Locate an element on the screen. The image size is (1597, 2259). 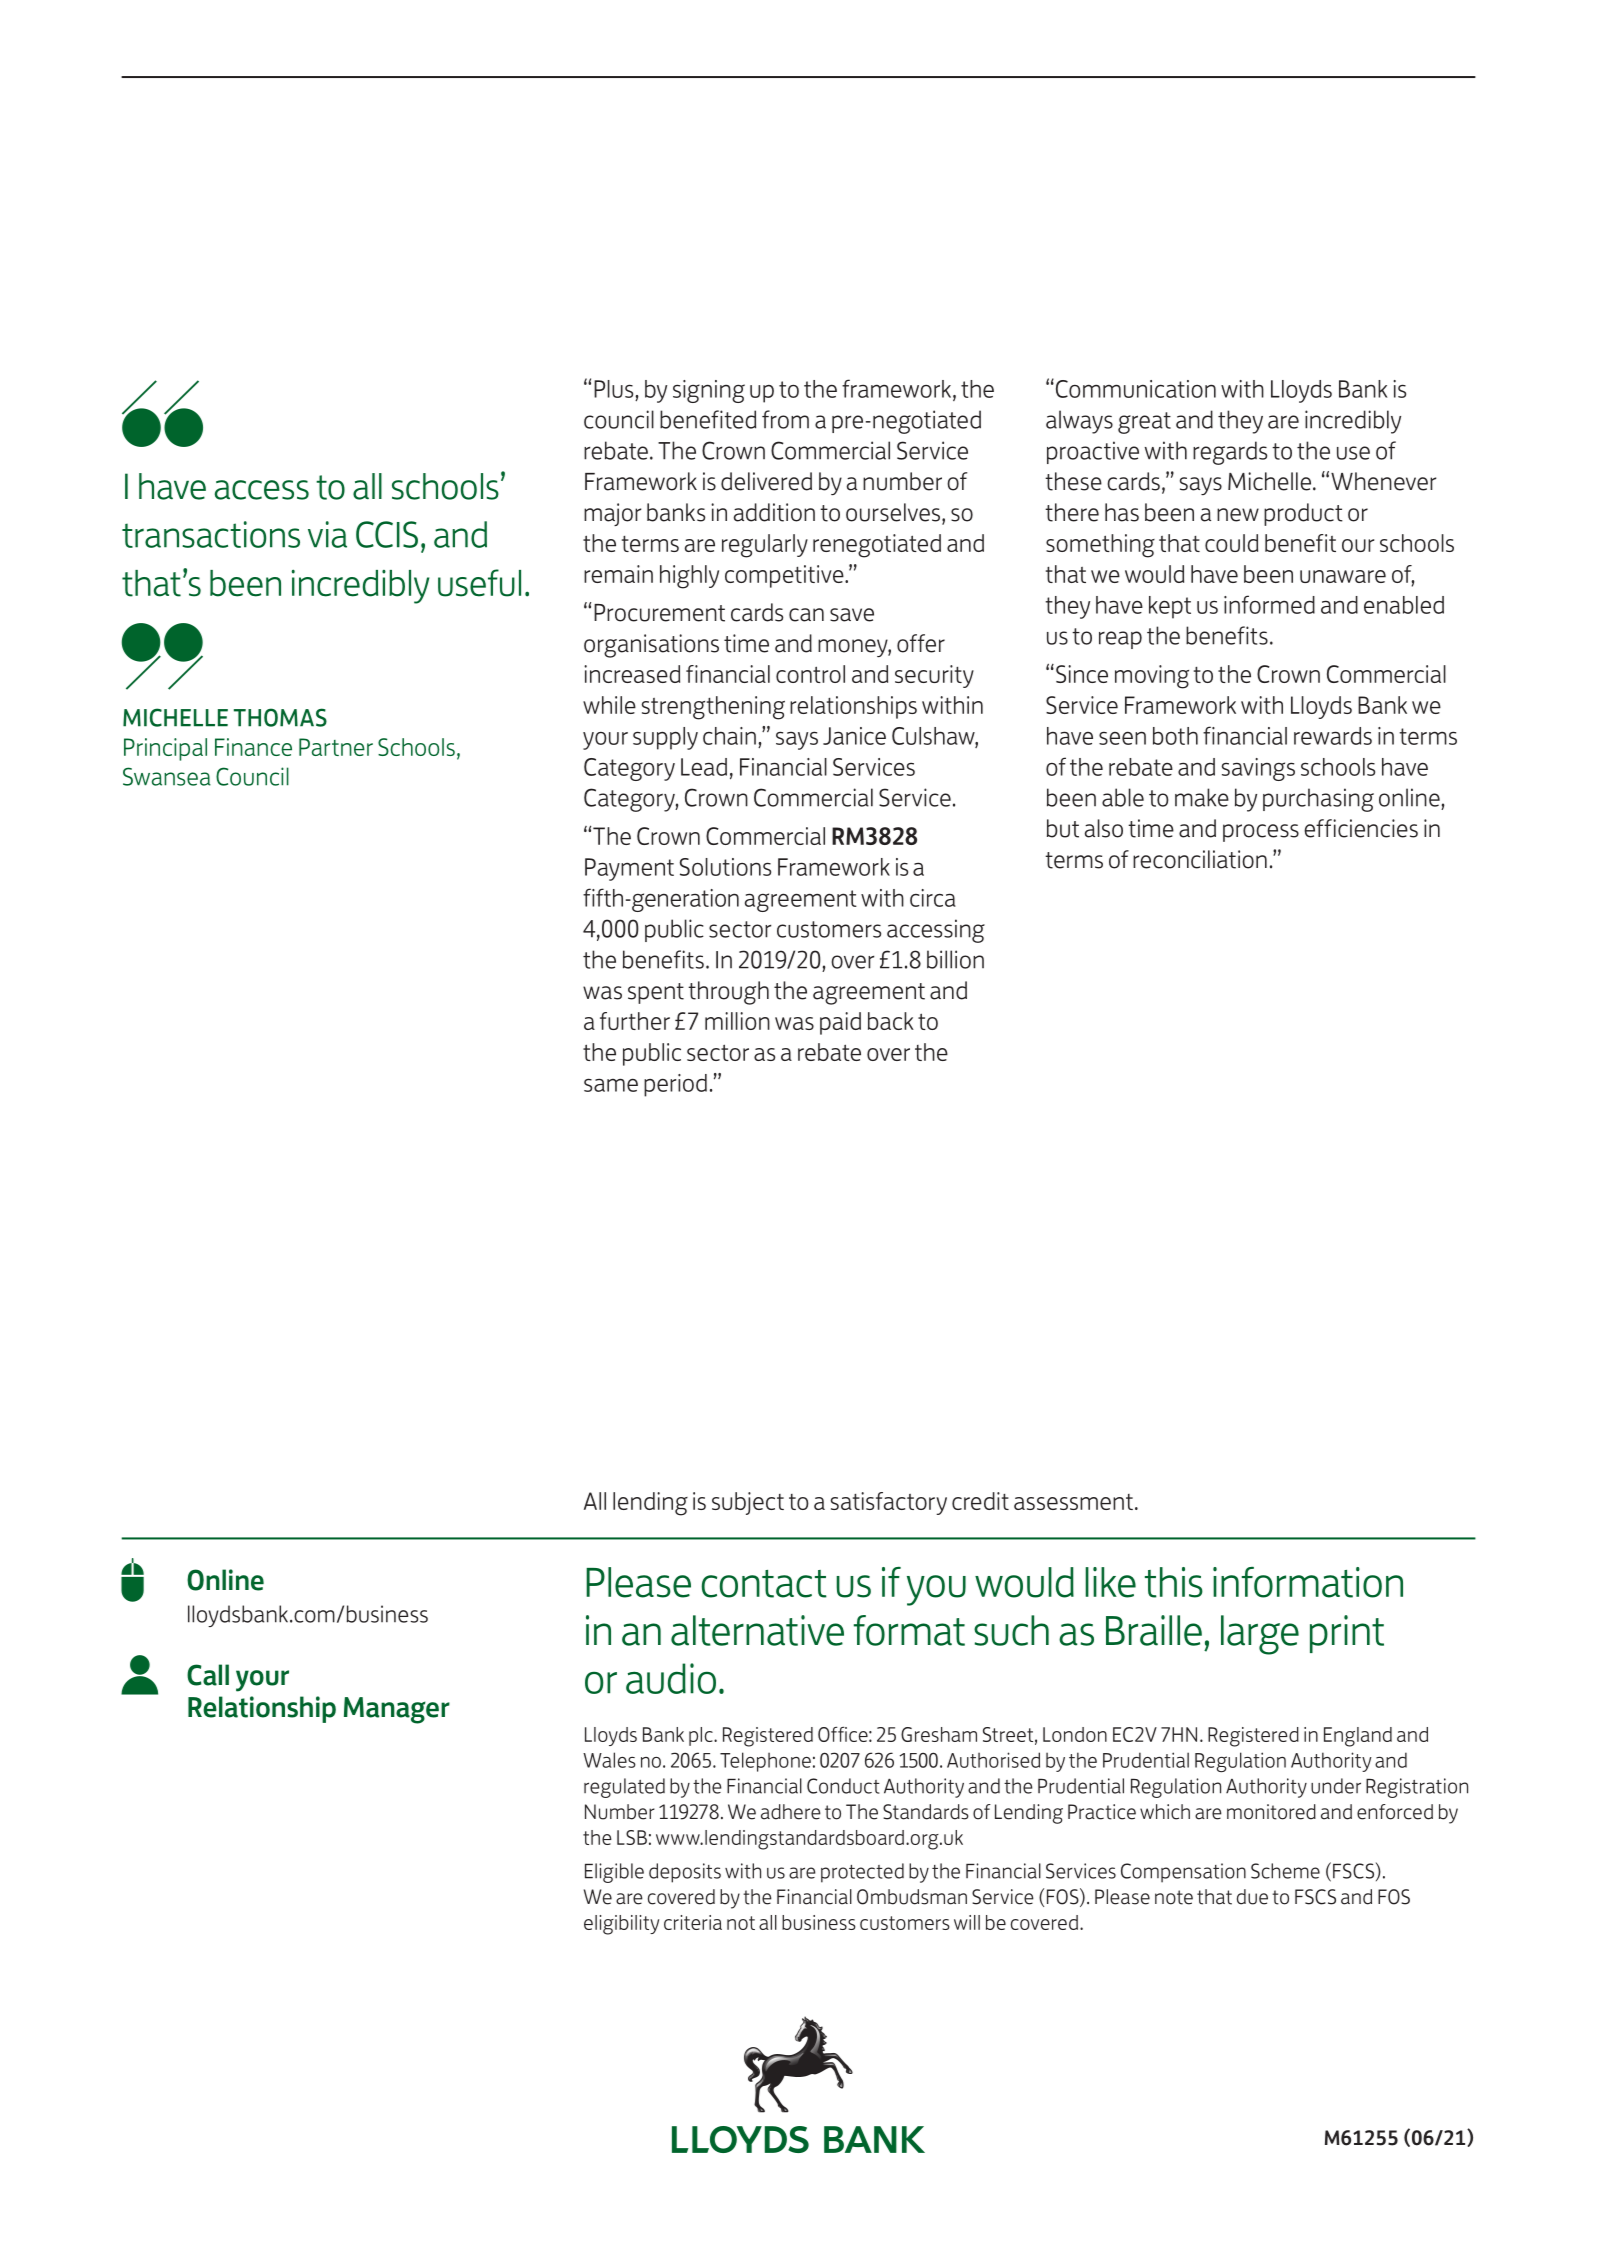
regards is located at coordinates (1230, 453).
